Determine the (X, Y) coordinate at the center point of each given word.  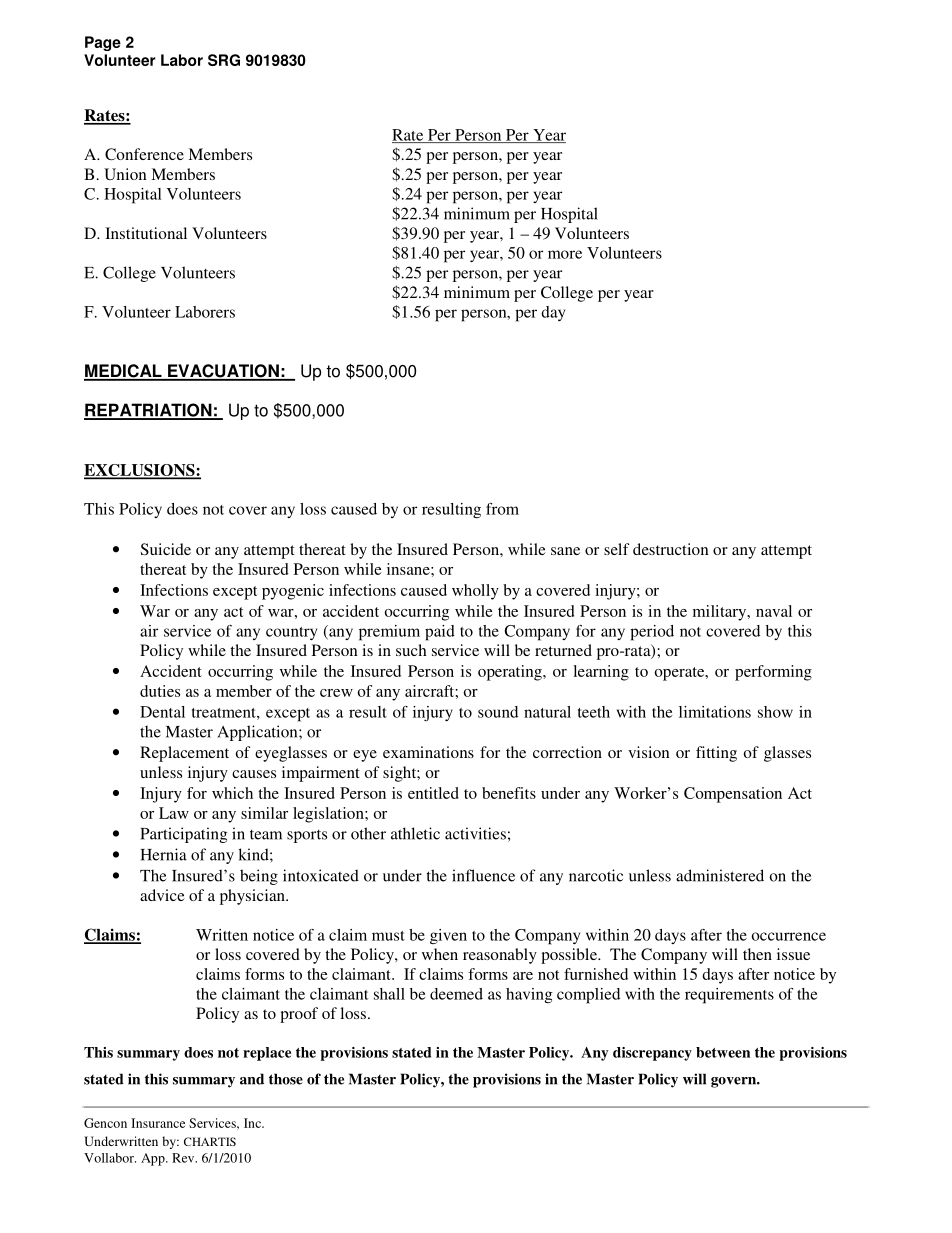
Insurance (158, 1123)
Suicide (166, 549)
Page (103, 43)
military (721, 613)
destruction (671, 549)
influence (483, 875)
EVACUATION (223, 372)
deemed (456, 994)
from (502, 509)
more (565, 254)
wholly (475, 592)
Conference (144, 154)
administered (720, 875)
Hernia (164, 854)
